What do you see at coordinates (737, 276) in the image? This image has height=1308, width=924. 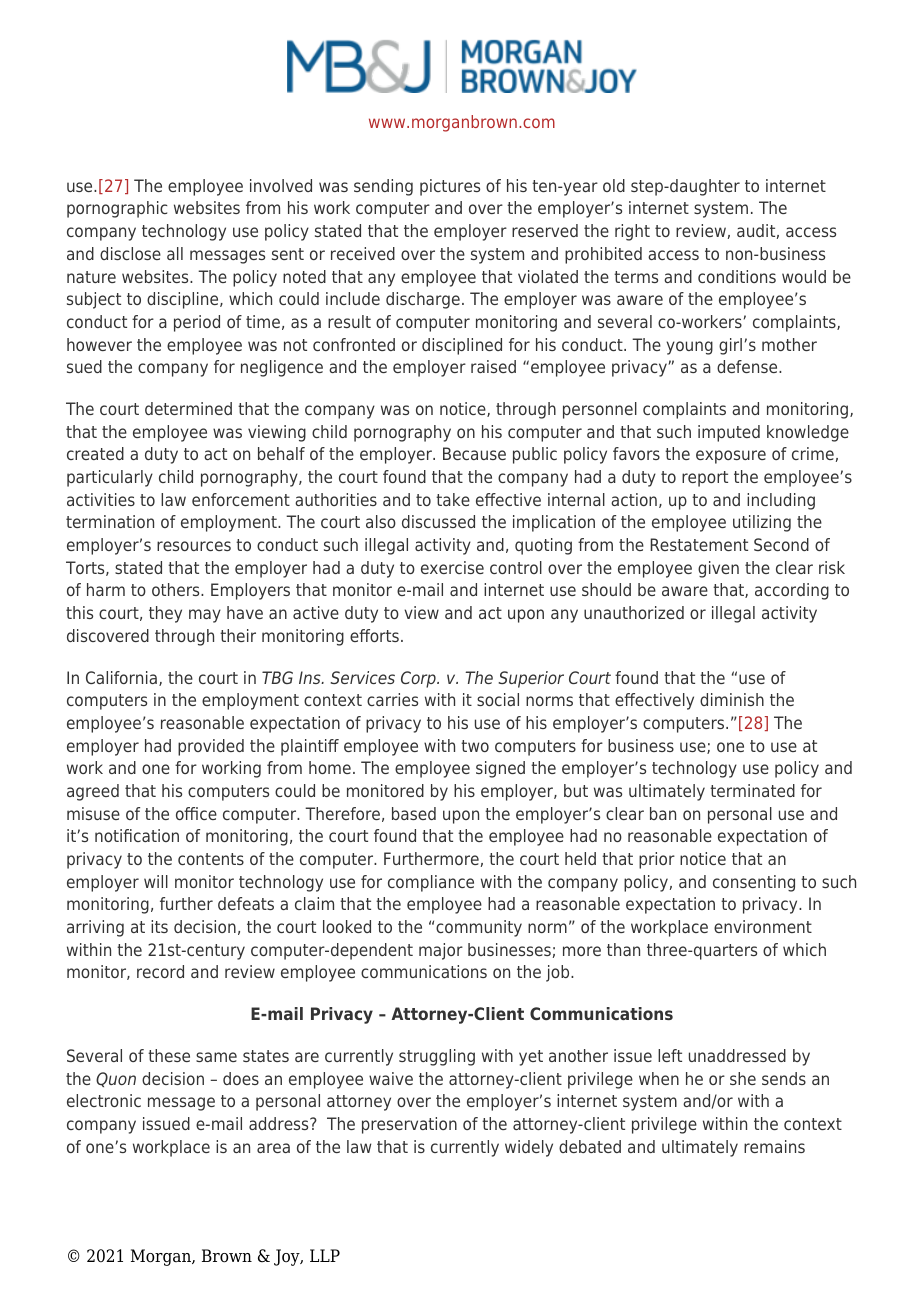 I see `conditions` at bounding box center [737, 276].
